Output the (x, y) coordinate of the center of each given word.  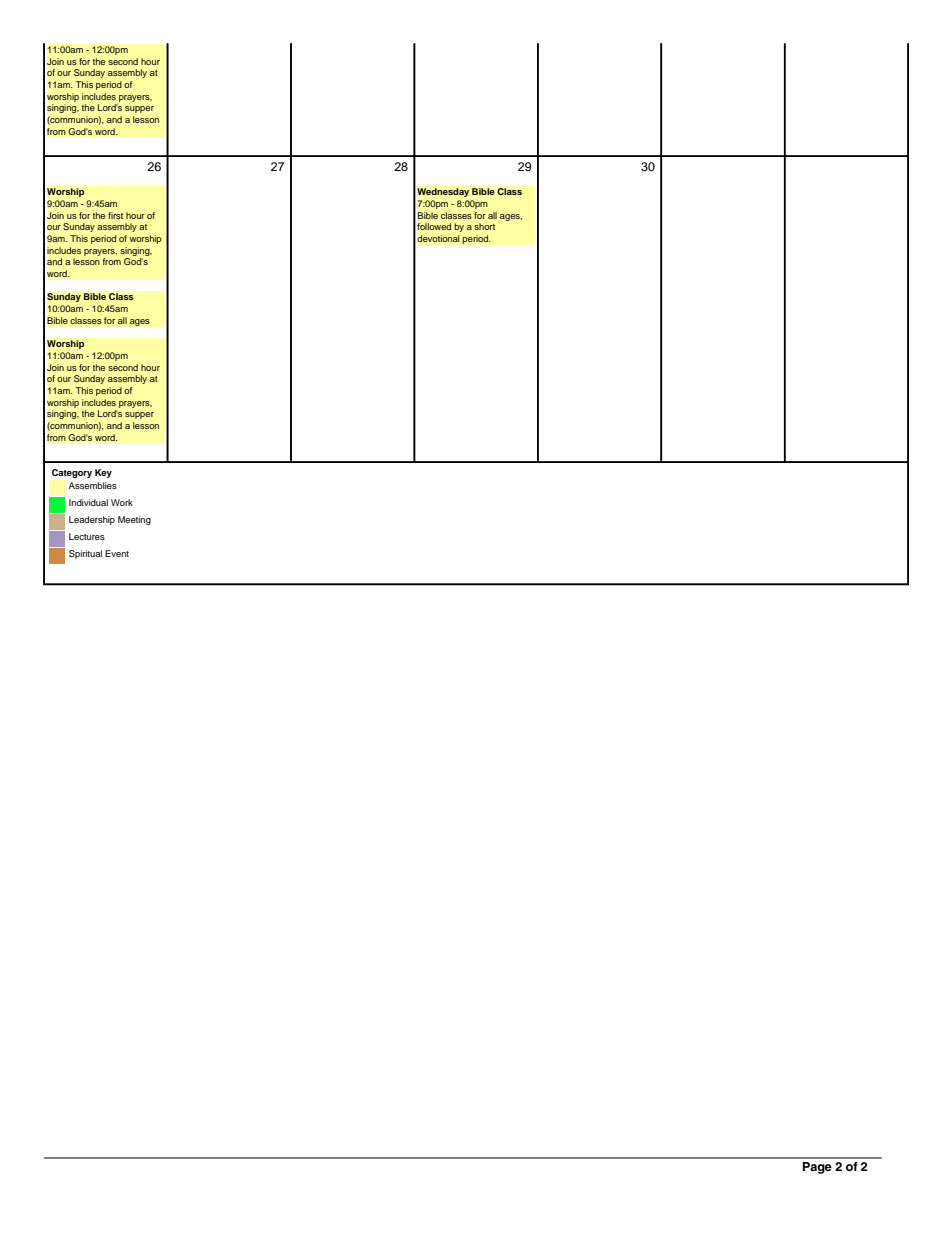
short (484, 226)
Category (72, 473)
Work (122, 502)
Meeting (134, 520)
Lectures (87, 536)
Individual (88, 502)
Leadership (92, 520)
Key (103, 473)
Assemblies (93, 485)
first (115, 215)
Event (117, 553)
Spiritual (85, 554)
